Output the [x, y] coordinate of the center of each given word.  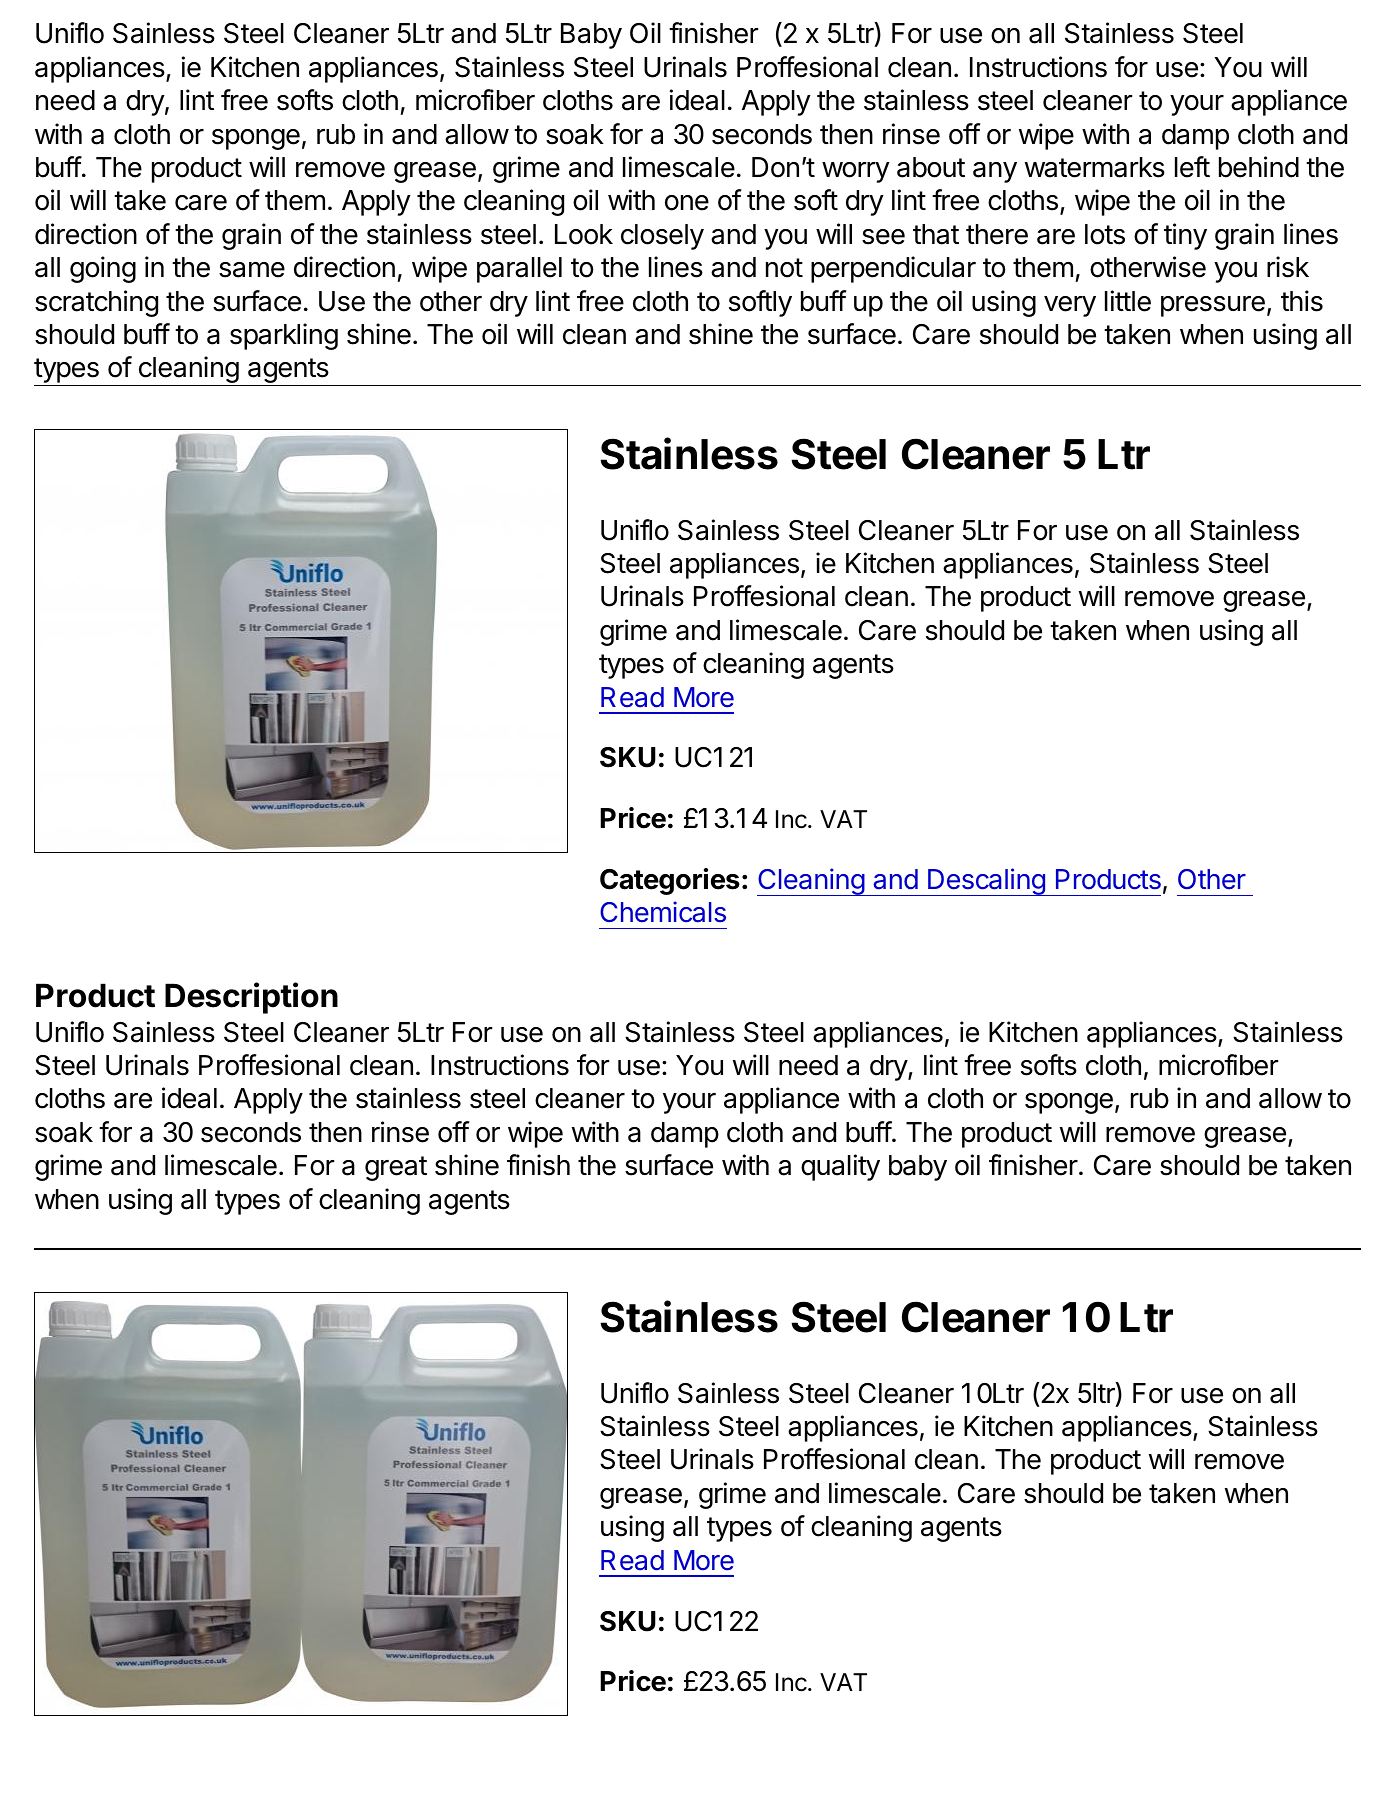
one [687, 203]
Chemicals [663, 912]
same [252, 270]
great [396, 1168]
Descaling [986, 882]
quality [840, 1167]
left [1192, 167]
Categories [670, 881]
